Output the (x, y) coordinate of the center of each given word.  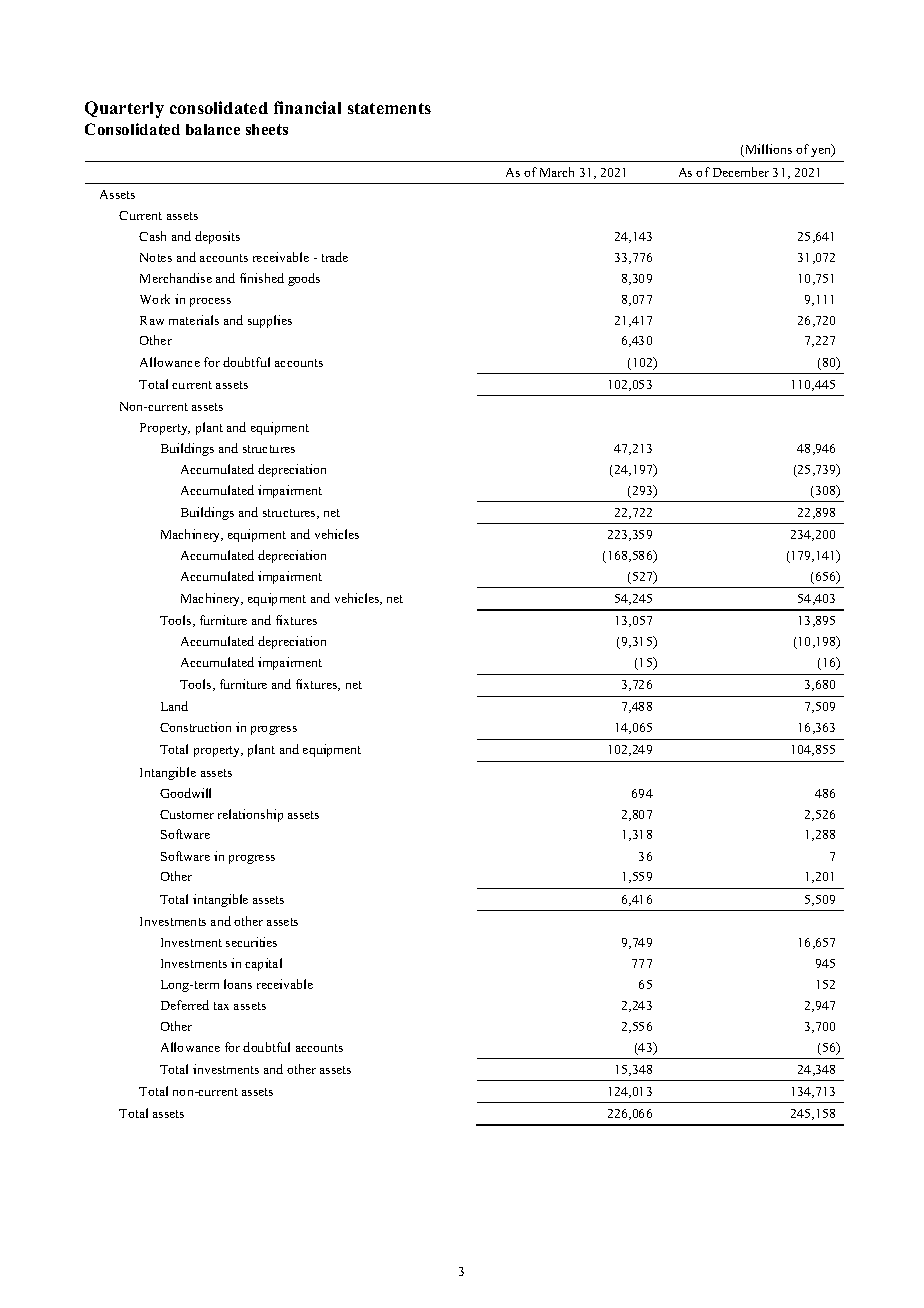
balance (213, 129)
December (741, 172)
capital (263, 964)
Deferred (185, 1005)
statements (389, 108)
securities (251, 942)
